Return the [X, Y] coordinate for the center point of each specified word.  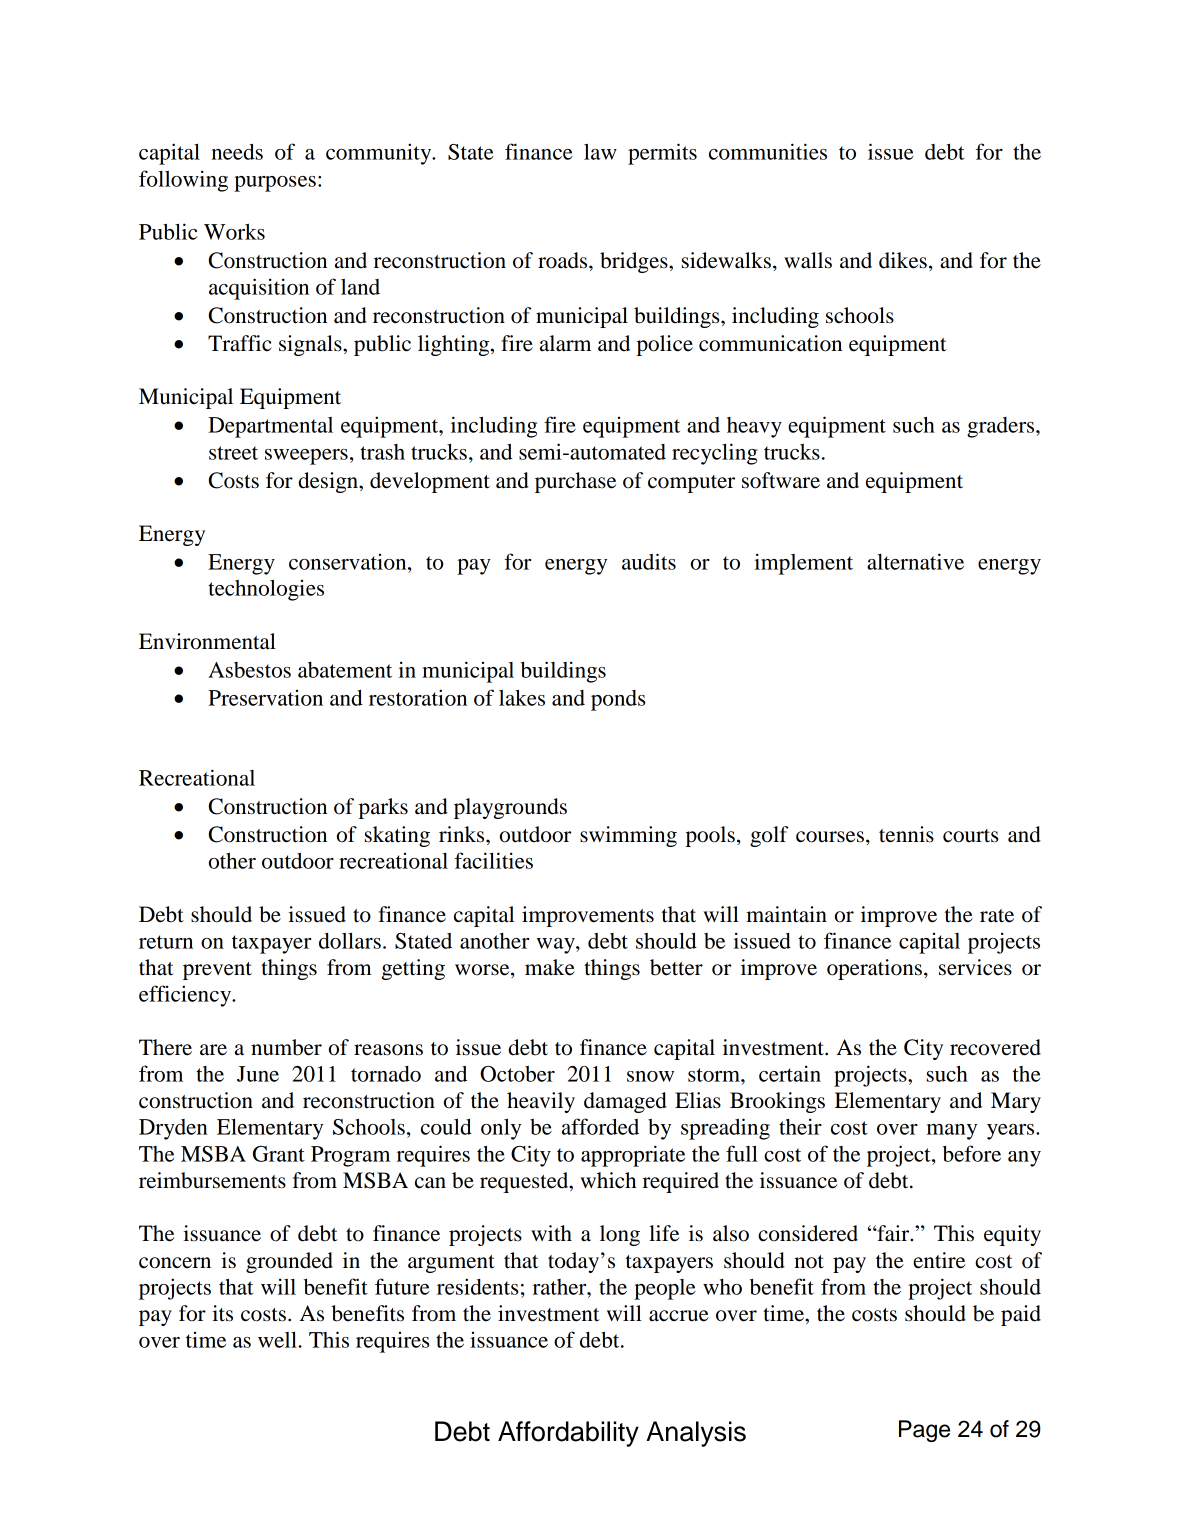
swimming [628, 836]
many [952, 1132]
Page [924, 1431]
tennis [906, 834]
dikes [903, 260]
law [600, 151]
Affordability [568, 1434]
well [278, 1340]
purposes [275, 184]
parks [383, 808]
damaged [625, 1102]
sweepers [306, 457]
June [258, 1074]
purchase [575, 482]
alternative [915, 561]
